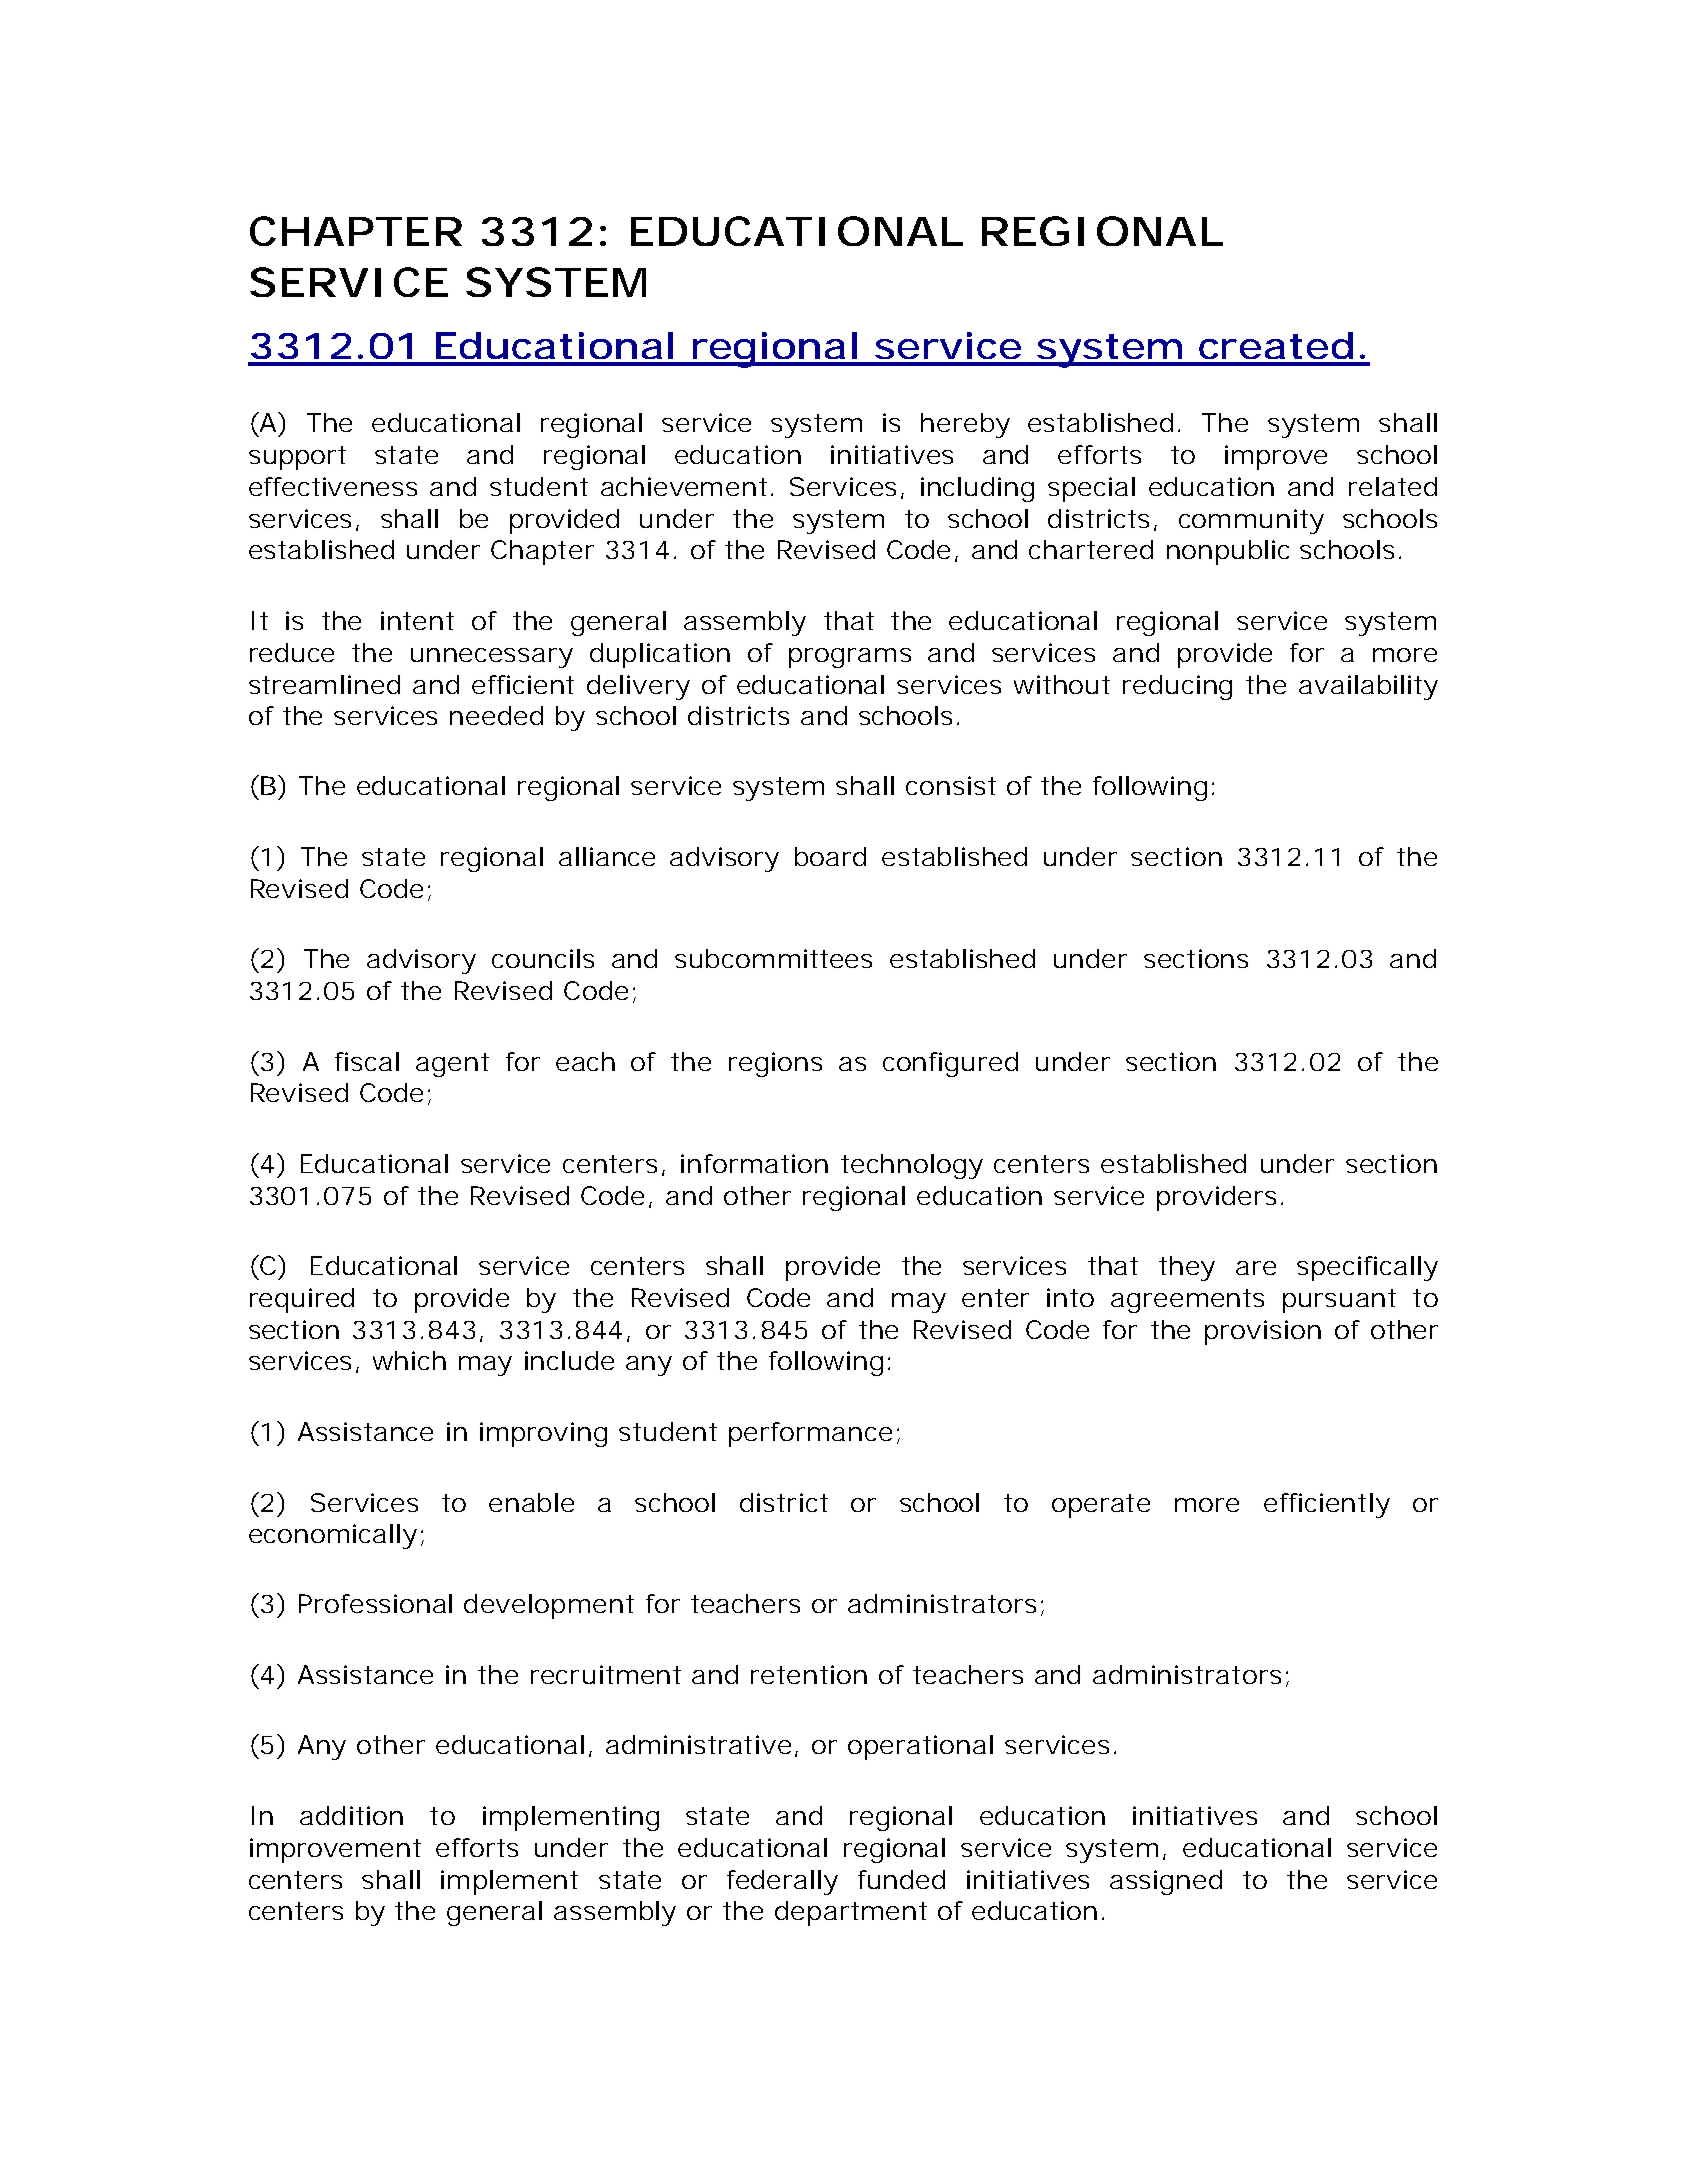 Image resolution: width=1687 pixels, height=2183 pixels. I want to click on needed, so click(496, 715).
